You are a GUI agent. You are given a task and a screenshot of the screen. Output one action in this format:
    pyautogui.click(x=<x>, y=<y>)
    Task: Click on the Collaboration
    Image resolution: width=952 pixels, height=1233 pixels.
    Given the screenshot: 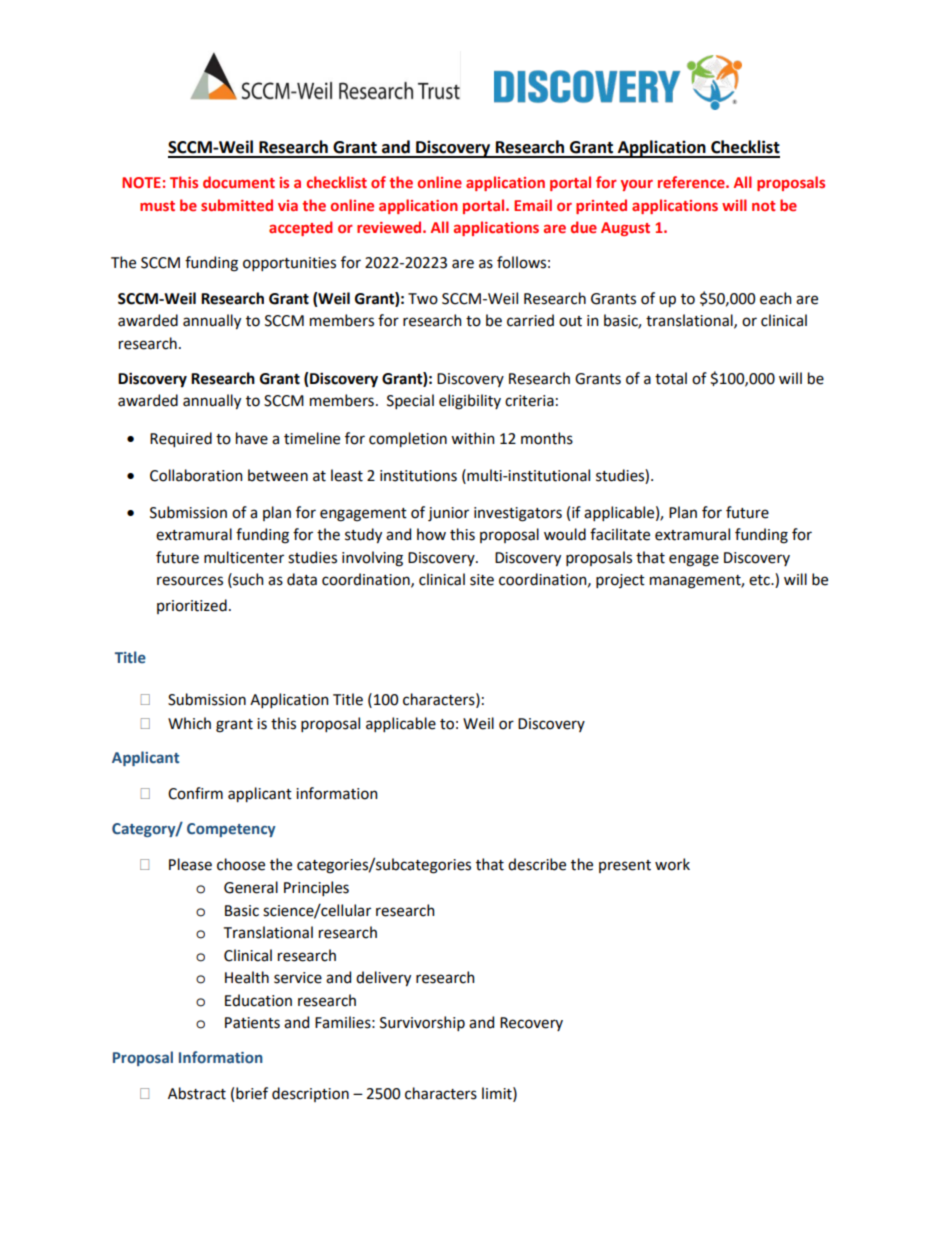 What is the action you would take?
    pyautogui.click(x=196, y=475)
